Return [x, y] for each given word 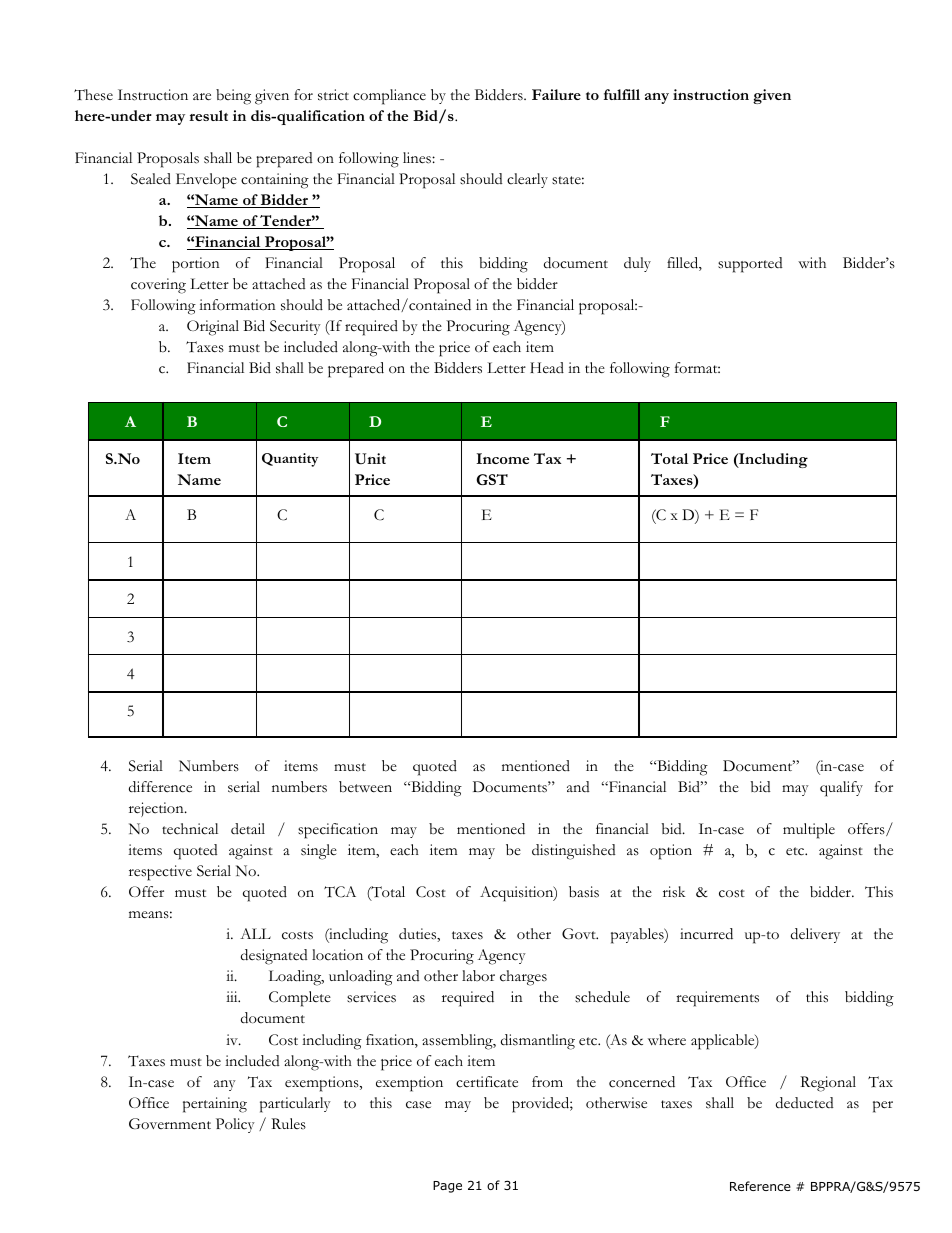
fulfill [622, 94]
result [208, 115]
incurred [706, 934]
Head [547, 367]
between [365, 787]
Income [502, 458]
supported [750, 265]
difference [160, 787]
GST [492, 479]
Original [213, 328]
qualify [841, 789]
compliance [389, 97]
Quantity [290, 460]
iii [233, 996]
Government [170, 1124]
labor [478, 976]
